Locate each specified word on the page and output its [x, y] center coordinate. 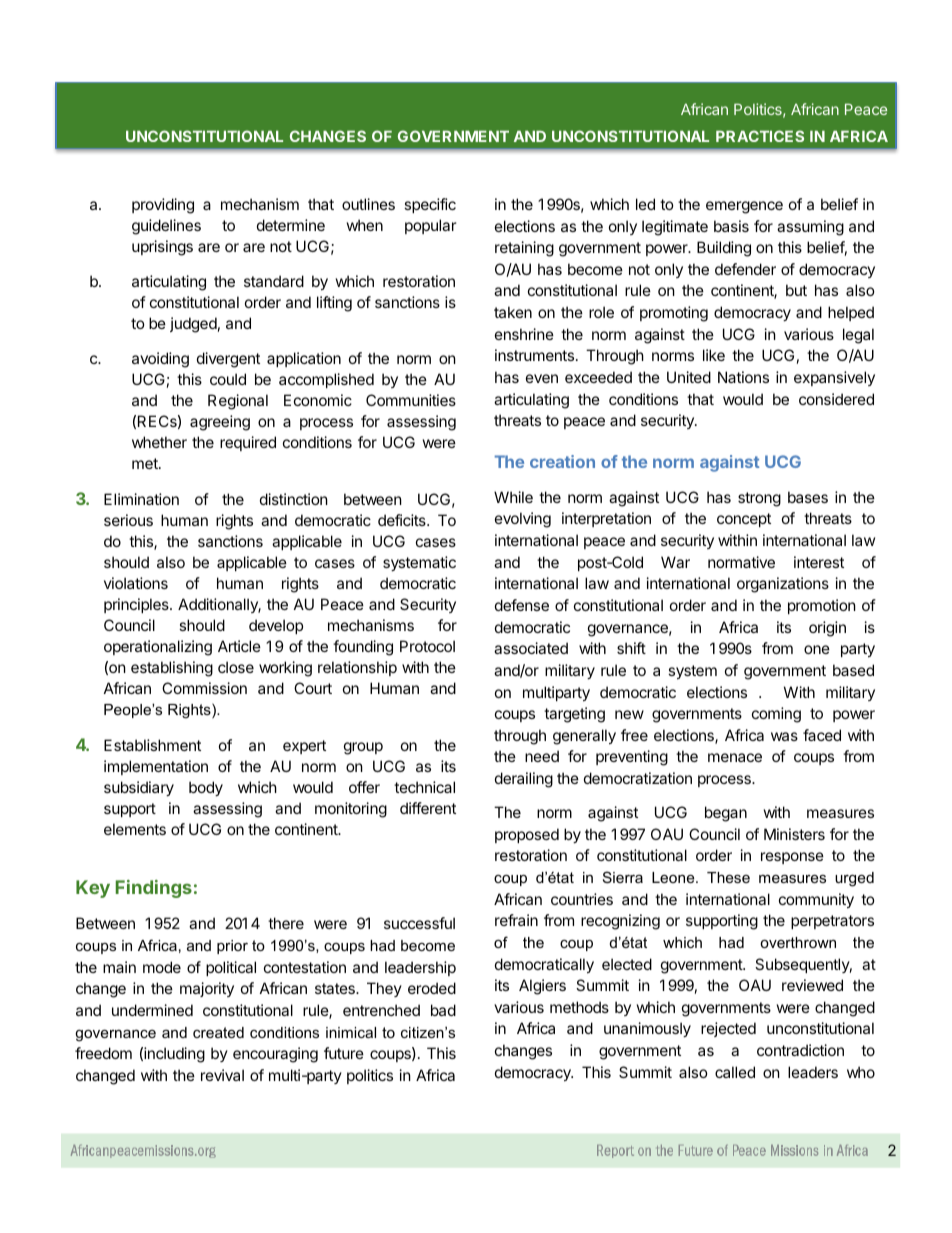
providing [163, 206]
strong [759, 499]
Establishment [152, 745]
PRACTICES [760, 136]
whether [159, 442]
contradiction [800, 1050]
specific [430, 205]
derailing [524, 780]
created [218, 1032]
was [784, 736]
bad [443, 1010]
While [513, 497]
